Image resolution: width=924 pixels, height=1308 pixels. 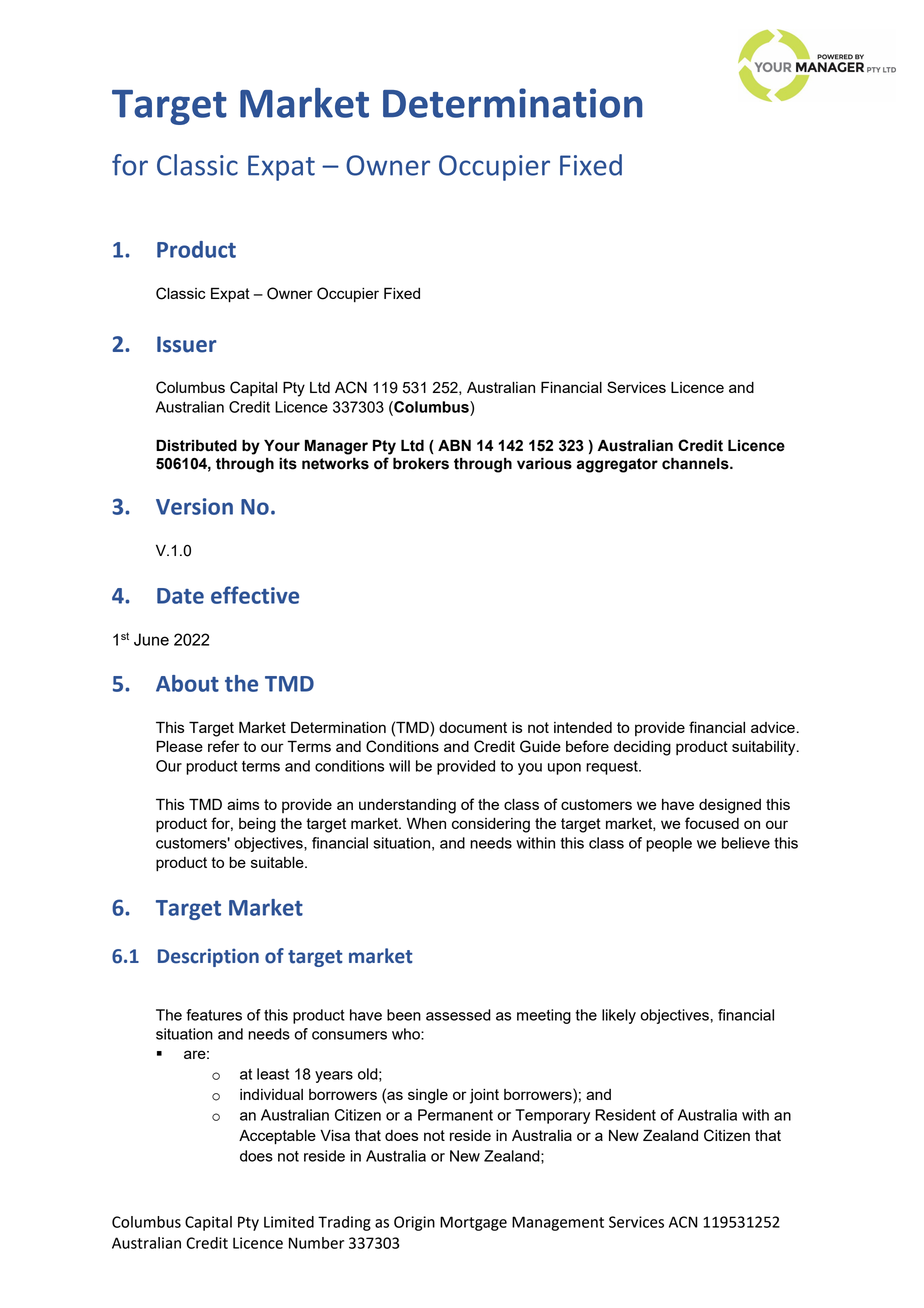 What do you see at coordinates (454, 445) in the screenshot?
I see `ABN` at bounding box center [454, 445].
